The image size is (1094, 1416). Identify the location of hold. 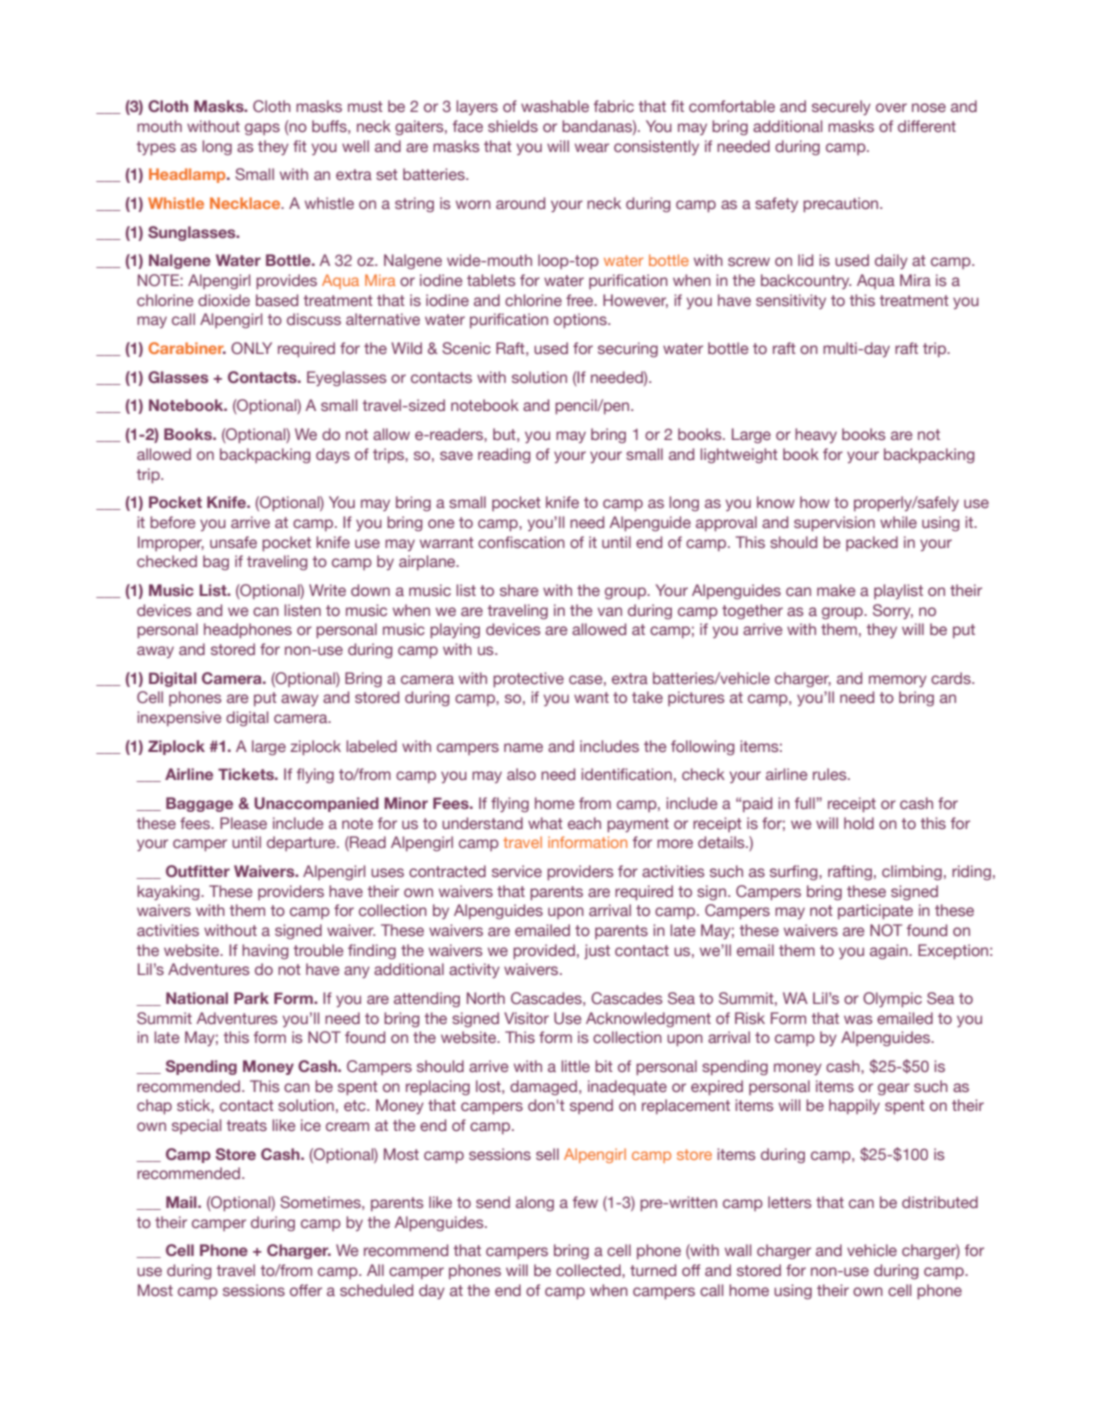
(859, 823).
